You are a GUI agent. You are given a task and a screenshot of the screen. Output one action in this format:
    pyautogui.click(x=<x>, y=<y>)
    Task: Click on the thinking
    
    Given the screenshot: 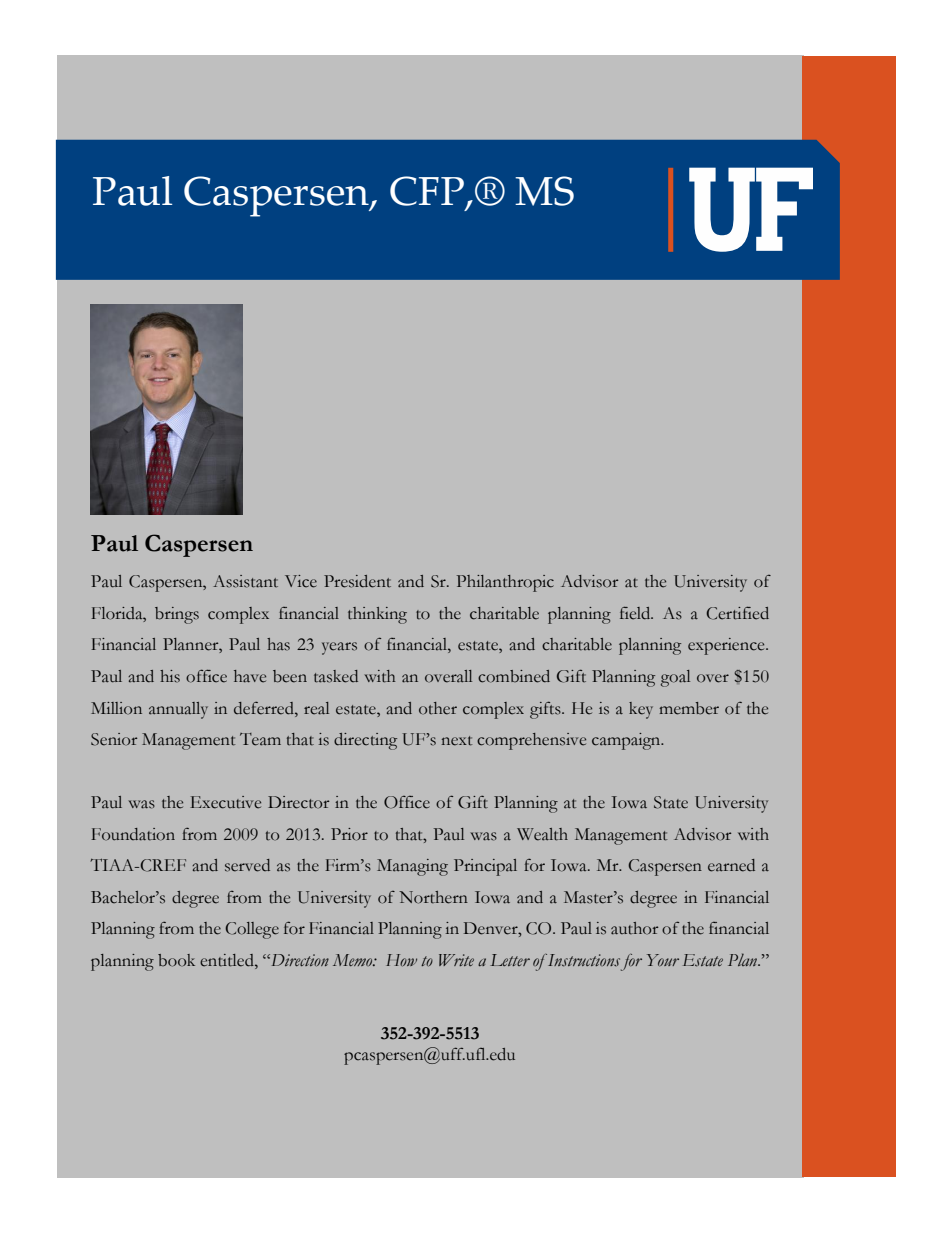 What is the action you would take?
    pyautogui.click(x=377, y=615)
